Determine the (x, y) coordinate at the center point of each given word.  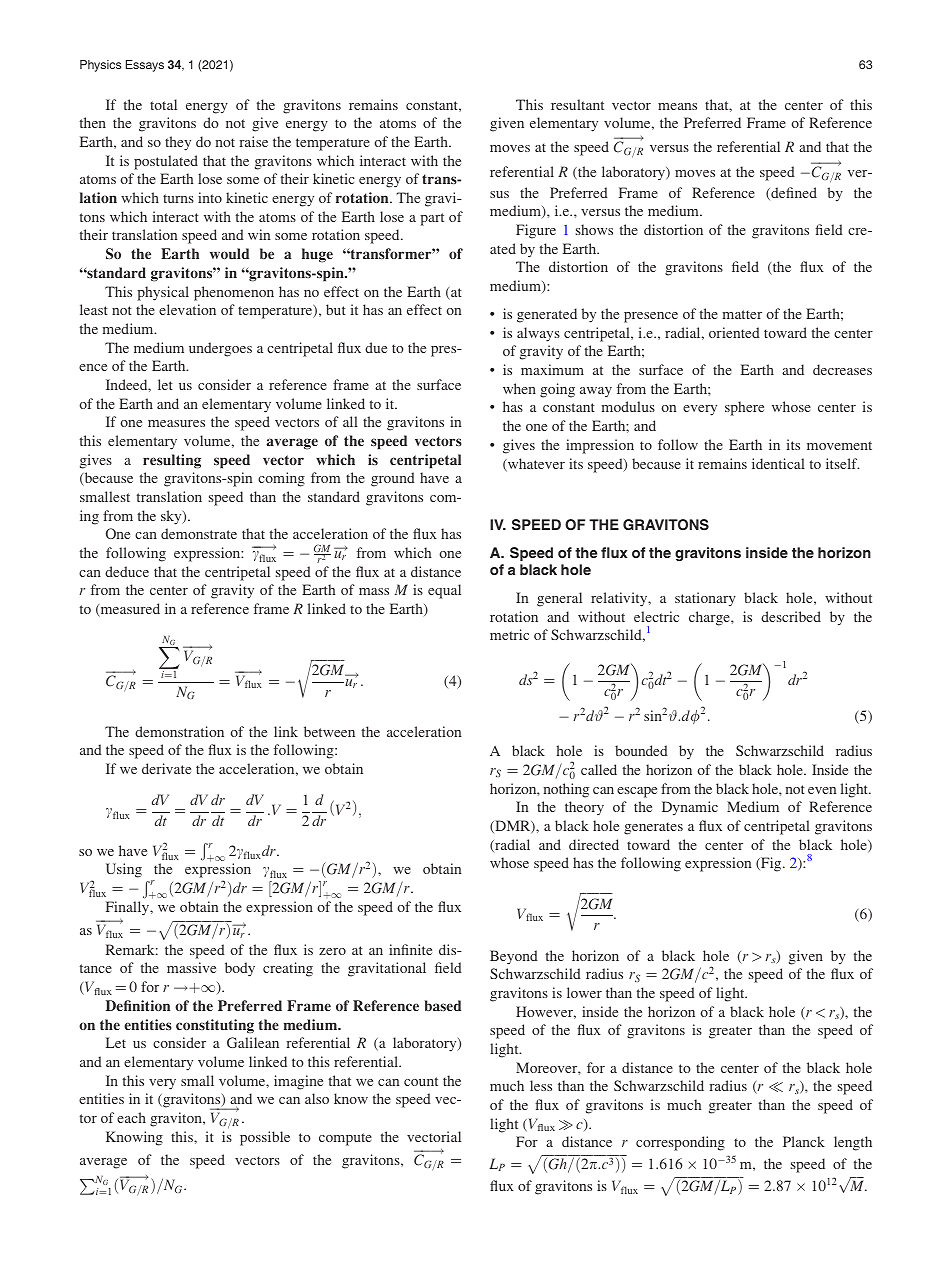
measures (176, 423)
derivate (166, 768)
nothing (566, 790)
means (677, 106)
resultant (577, 104)
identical (778, 463)
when (519, 388)
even (822, 790)
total (163, 104)
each (131, 1117)
